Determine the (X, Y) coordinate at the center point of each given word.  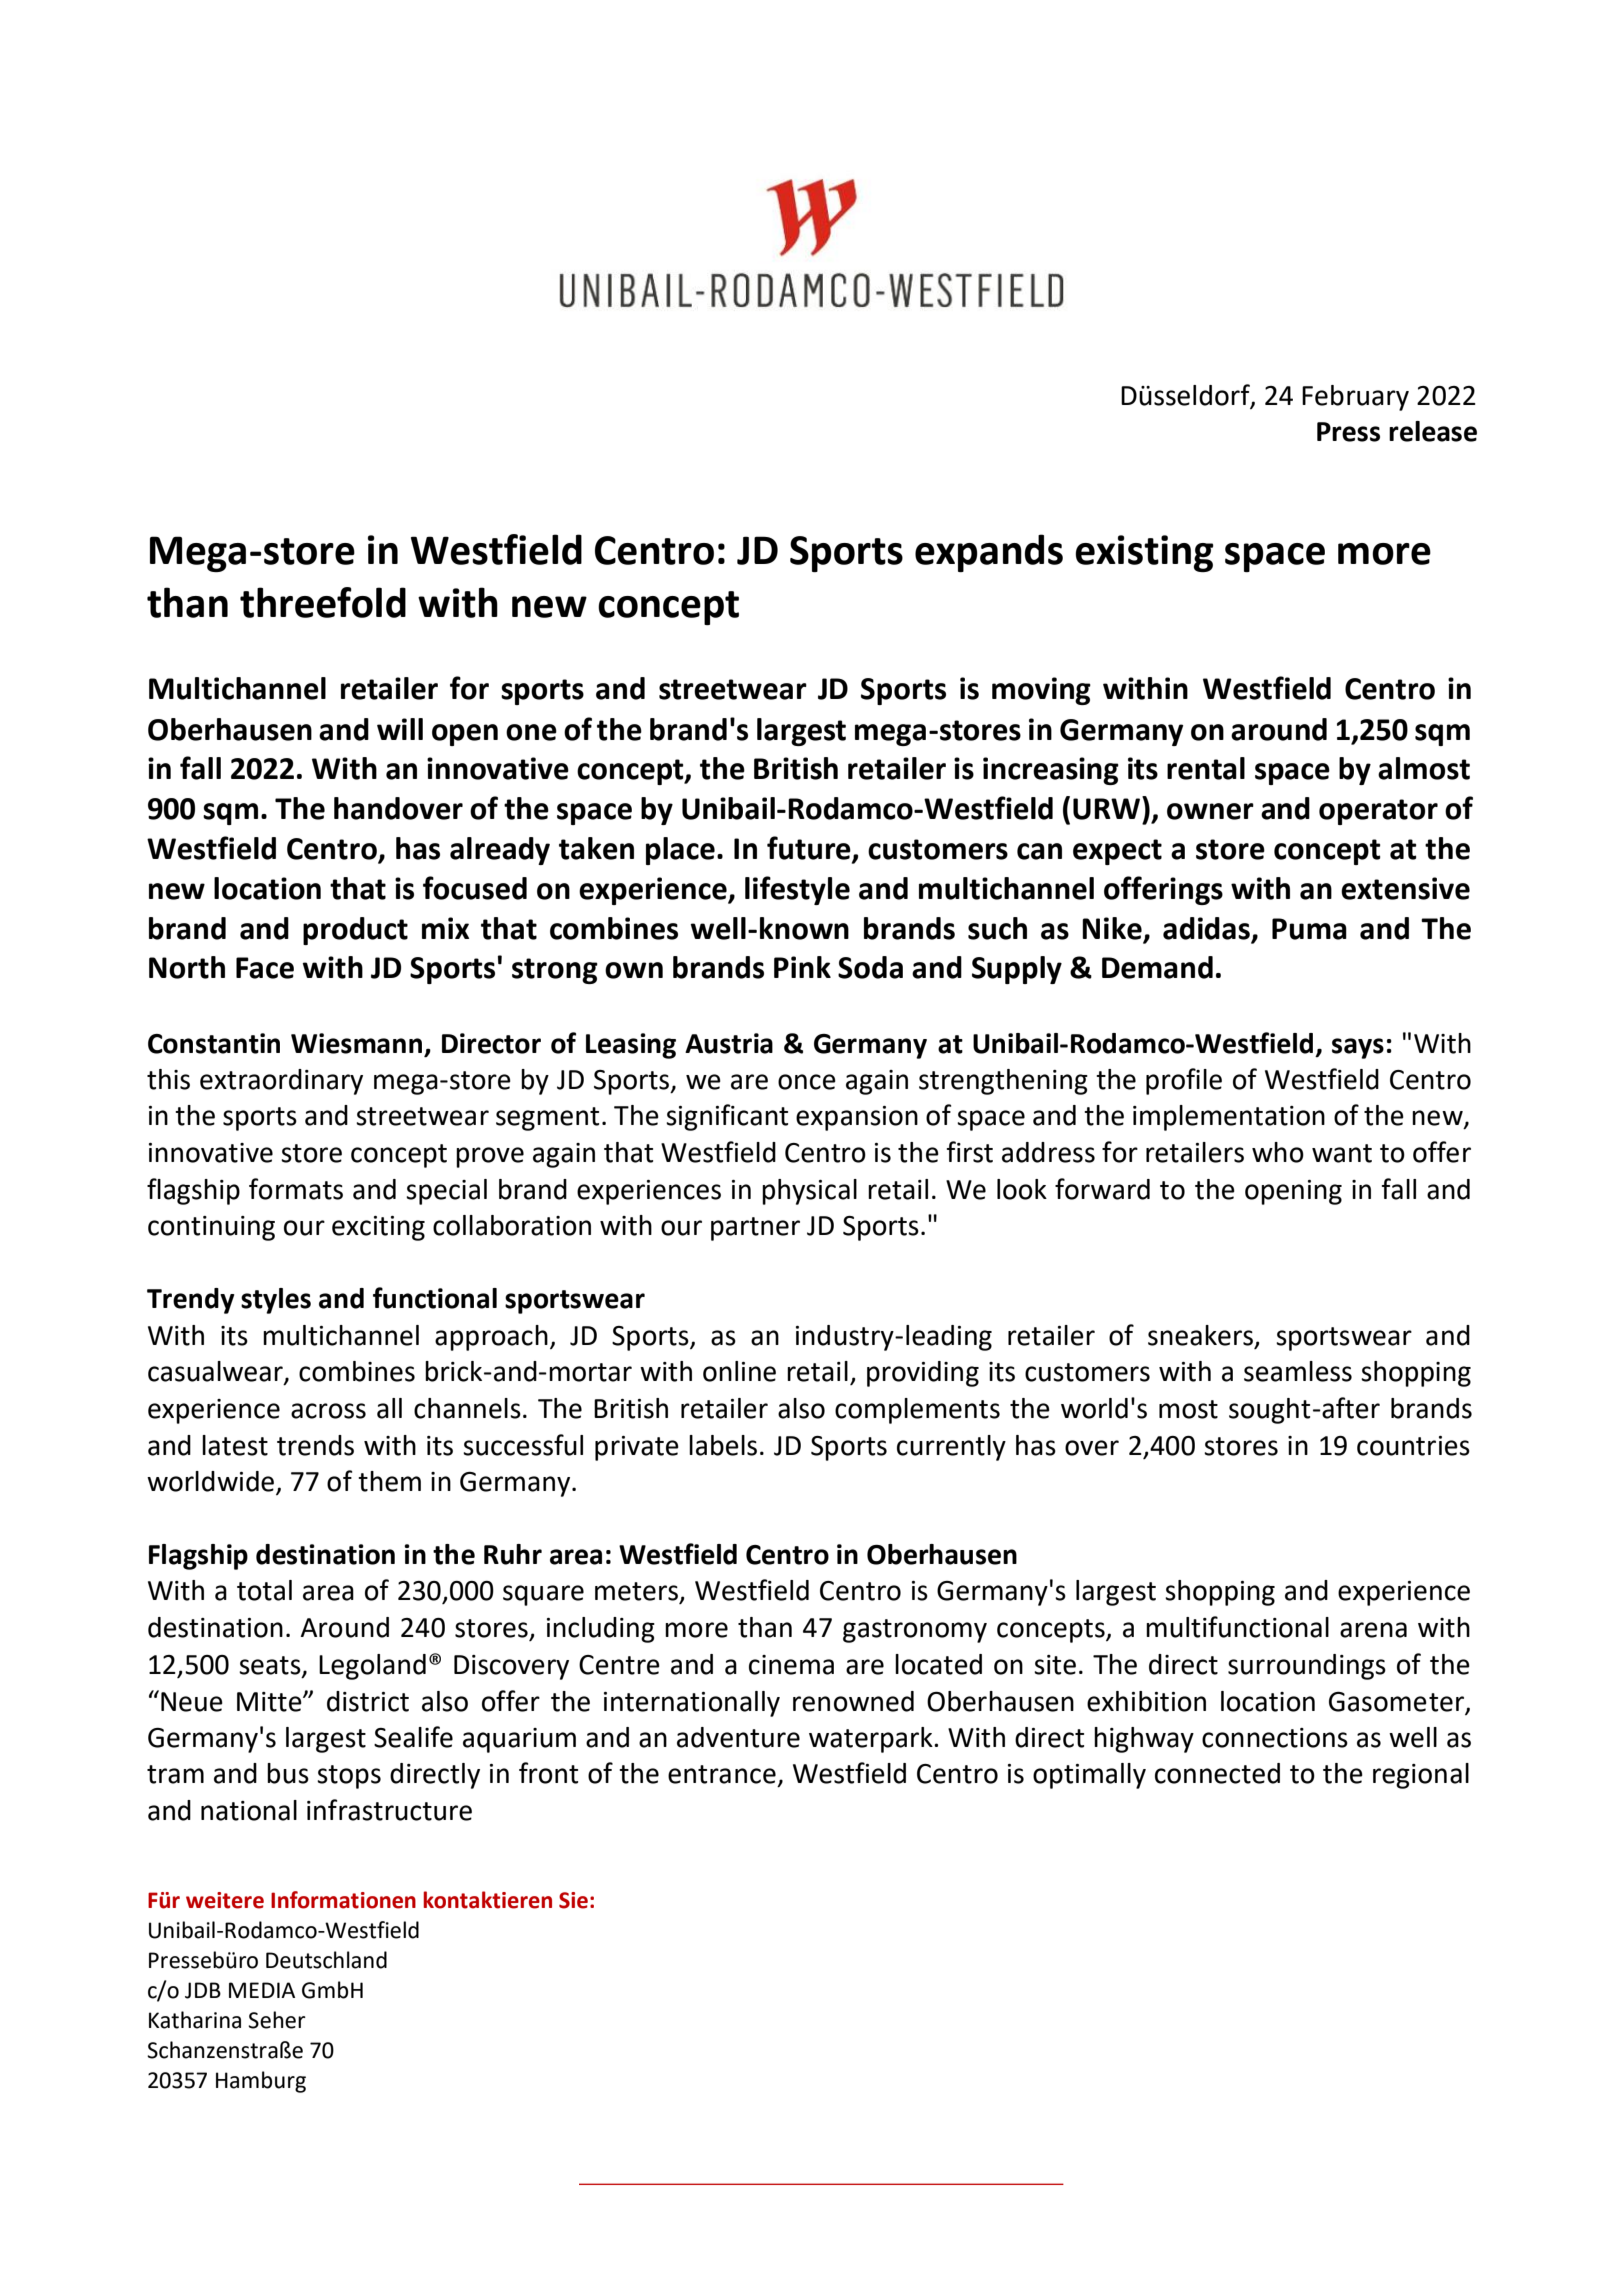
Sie (573, 1900)
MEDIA (262, 1990)
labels (723, 1445)
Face (265, 968)
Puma (1309, 929)
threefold (323, 602)
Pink (802, 967)
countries (1413, 1446)
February (1355, 398)
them (389, 1481)
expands (989, 553)
